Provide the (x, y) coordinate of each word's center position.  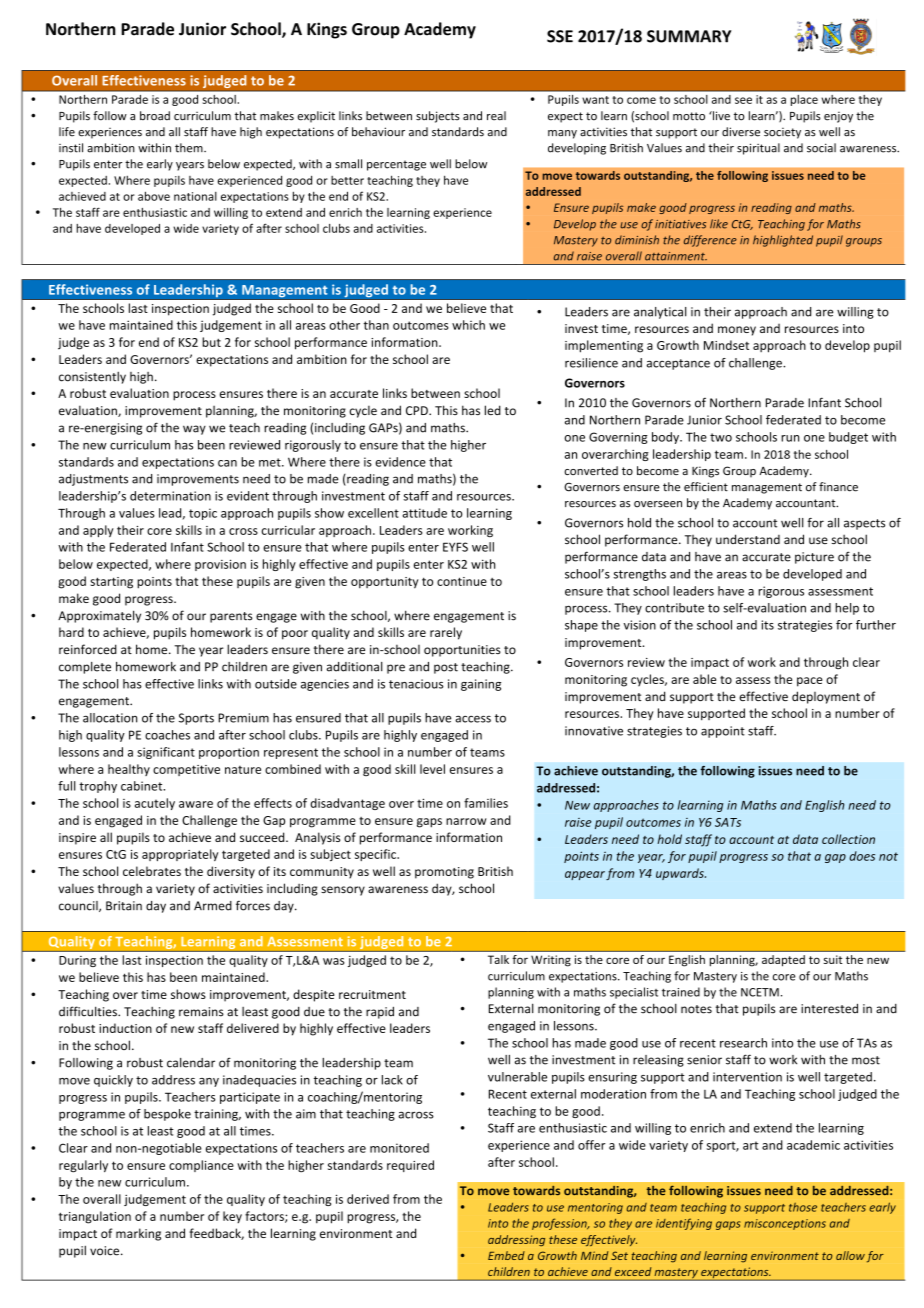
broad (155, 116)
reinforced (88, 649)
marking (138, 1234)
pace (810, 682)
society (782, 133)
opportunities (462, 651)
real (496, 116)
